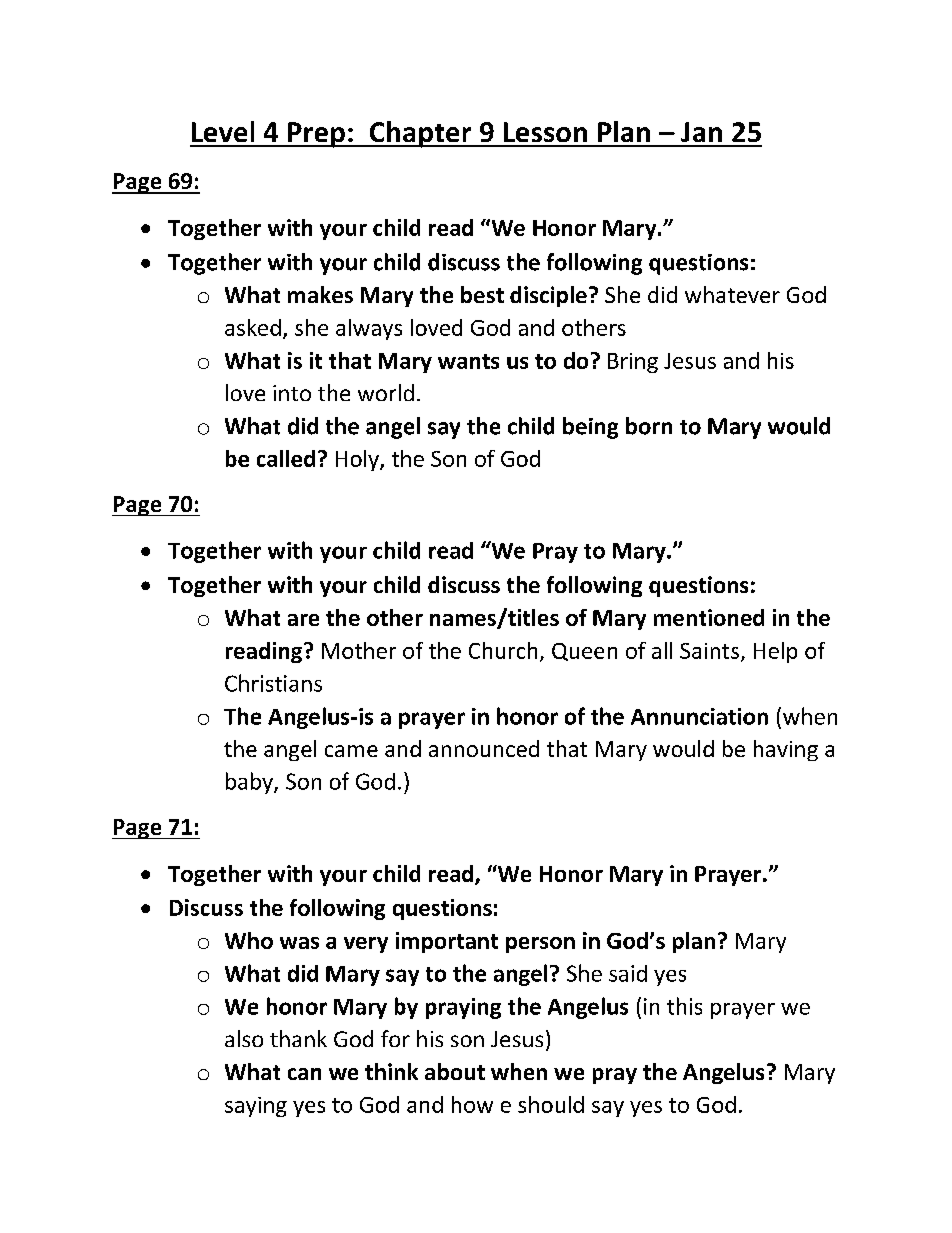 The image size is (952, 1233). I want to click on Chapter, so click(421, 134).
